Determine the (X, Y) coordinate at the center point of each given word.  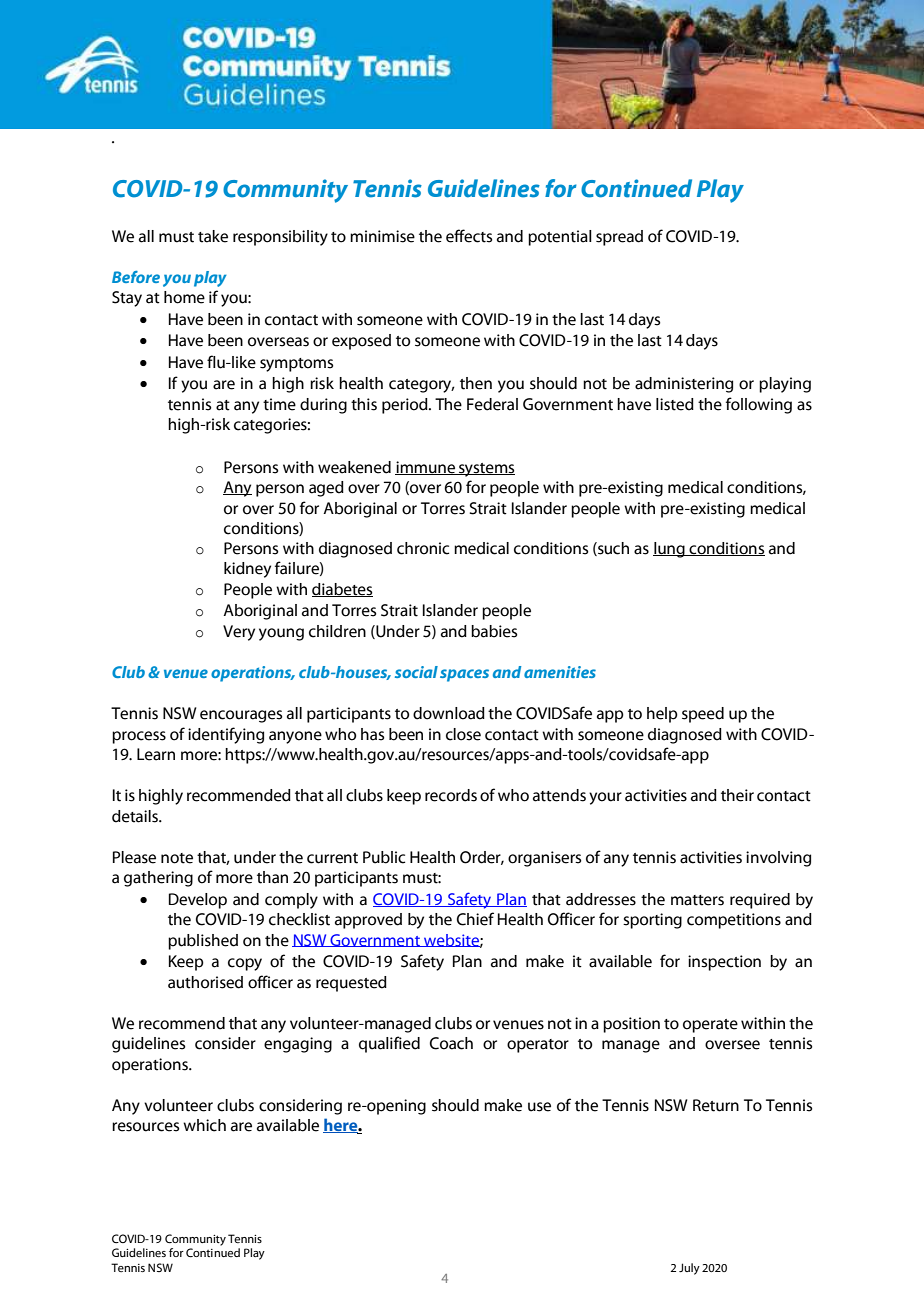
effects (469, 236)
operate (710, 1026)
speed (703, 715)
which (204, 1125)
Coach (451, 1043)
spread (619, 238)
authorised (205, 982)
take (213, 236)
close (463, 734)
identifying (226, 735)
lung (670, 550)
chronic (423, 548)
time (279, 404)
